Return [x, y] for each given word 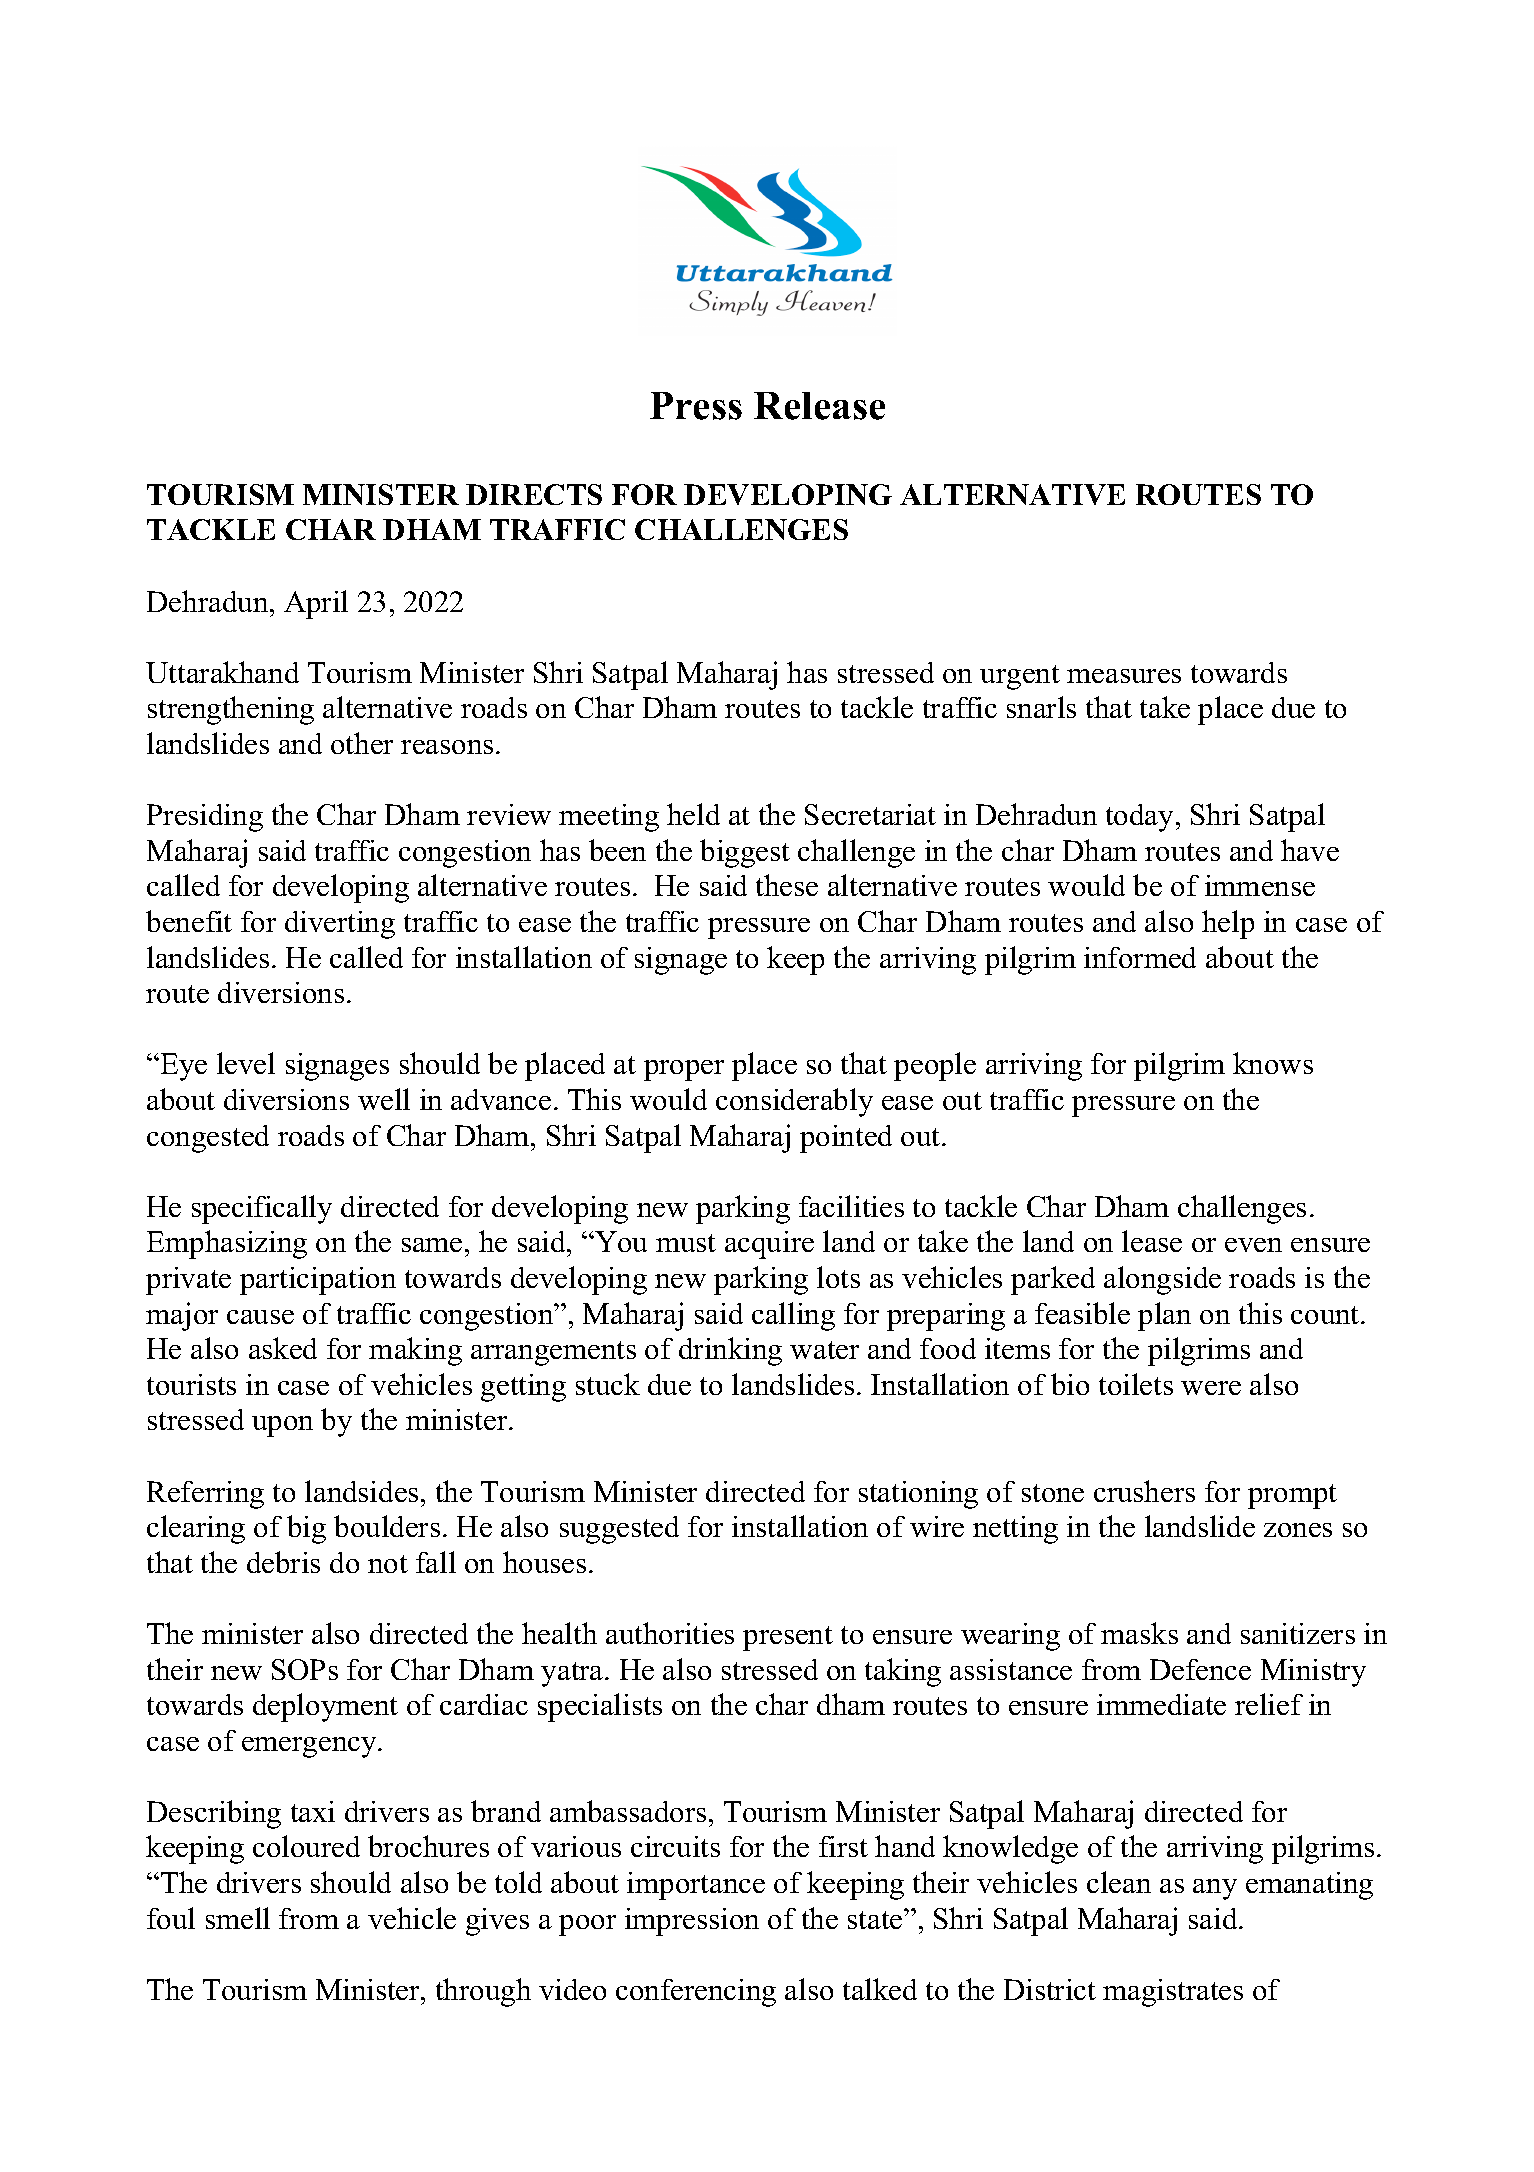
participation [318, 1281]
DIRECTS [534, 494]
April [316, 604]
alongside [1162, 1280]
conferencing [696, 1993]
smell [238, 1918]
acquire [769, 1245]
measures [1124, 676]
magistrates [1173, 1993]
